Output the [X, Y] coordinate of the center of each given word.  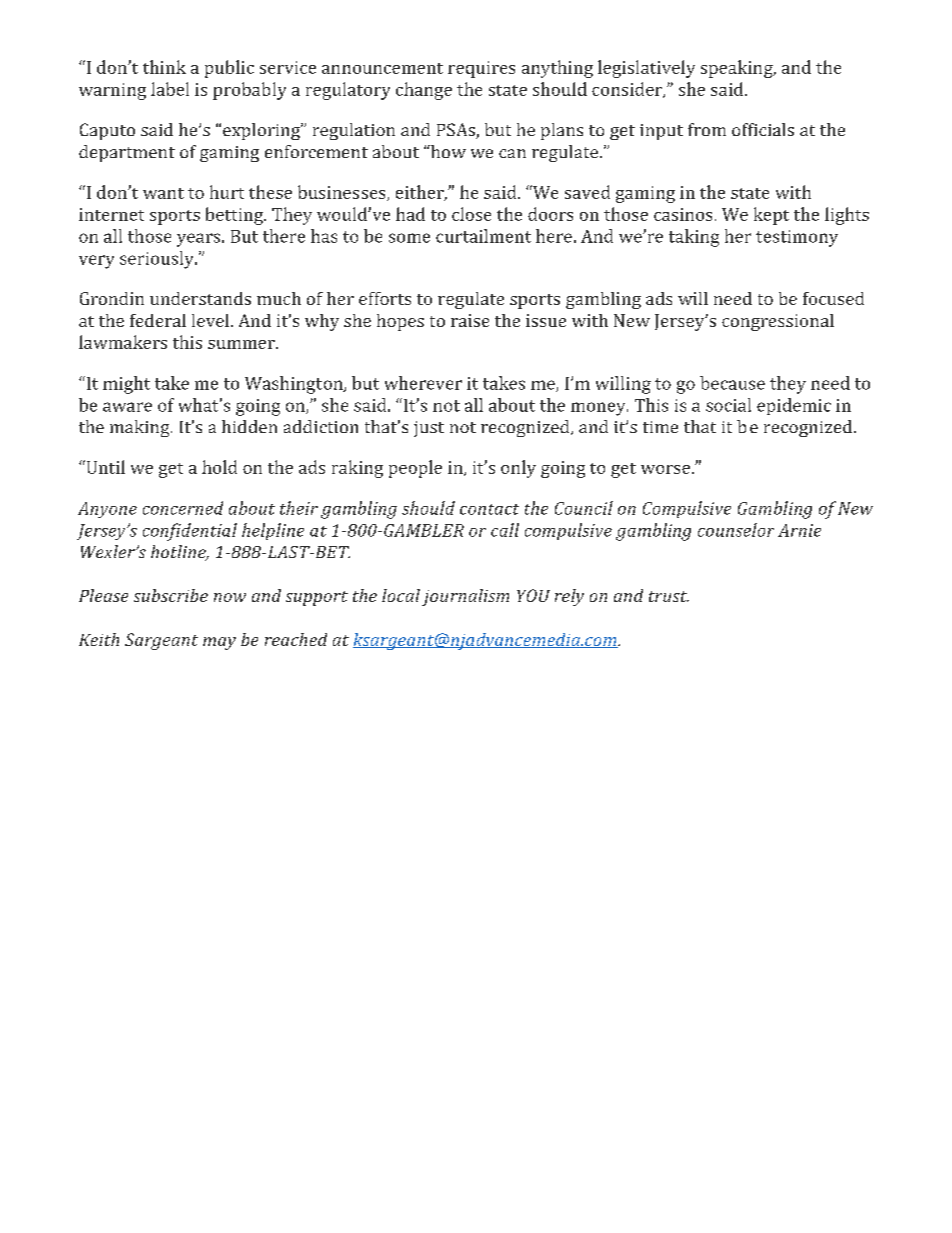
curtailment [483, 236]
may [219, 643]
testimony [797, 238]
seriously [158, 260]
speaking [738, 69]
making [141, 428]
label [170, 89]
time [660, 427]
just [429, 429]
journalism [465, 597]
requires [481, 69]
